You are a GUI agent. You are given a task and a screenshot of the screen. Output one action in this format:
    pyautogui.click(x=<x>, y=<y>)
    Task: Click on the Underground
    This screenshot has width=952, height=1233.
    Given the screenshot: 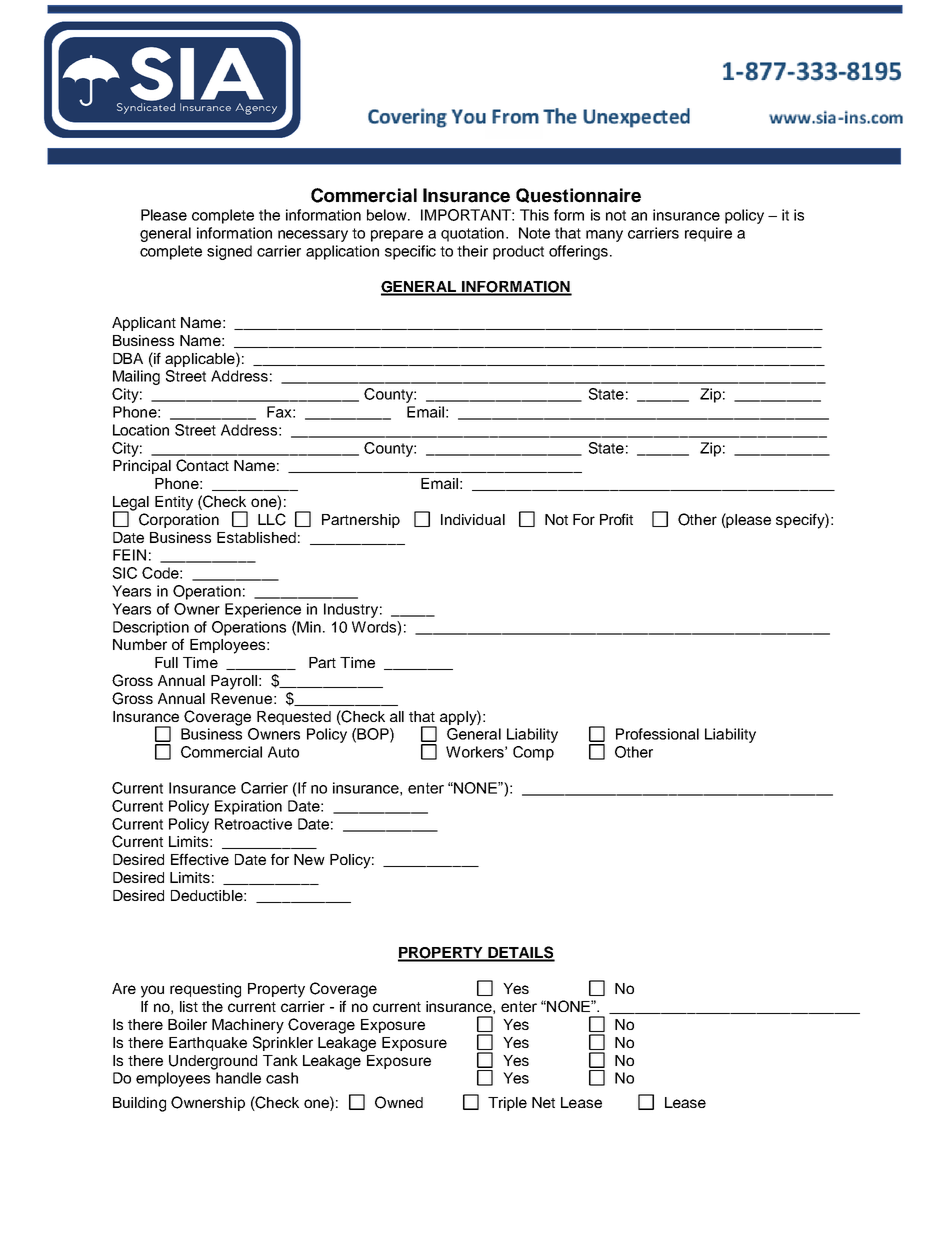 What is the action you would take?
    pyautogui.click(x=213, y=1062)
